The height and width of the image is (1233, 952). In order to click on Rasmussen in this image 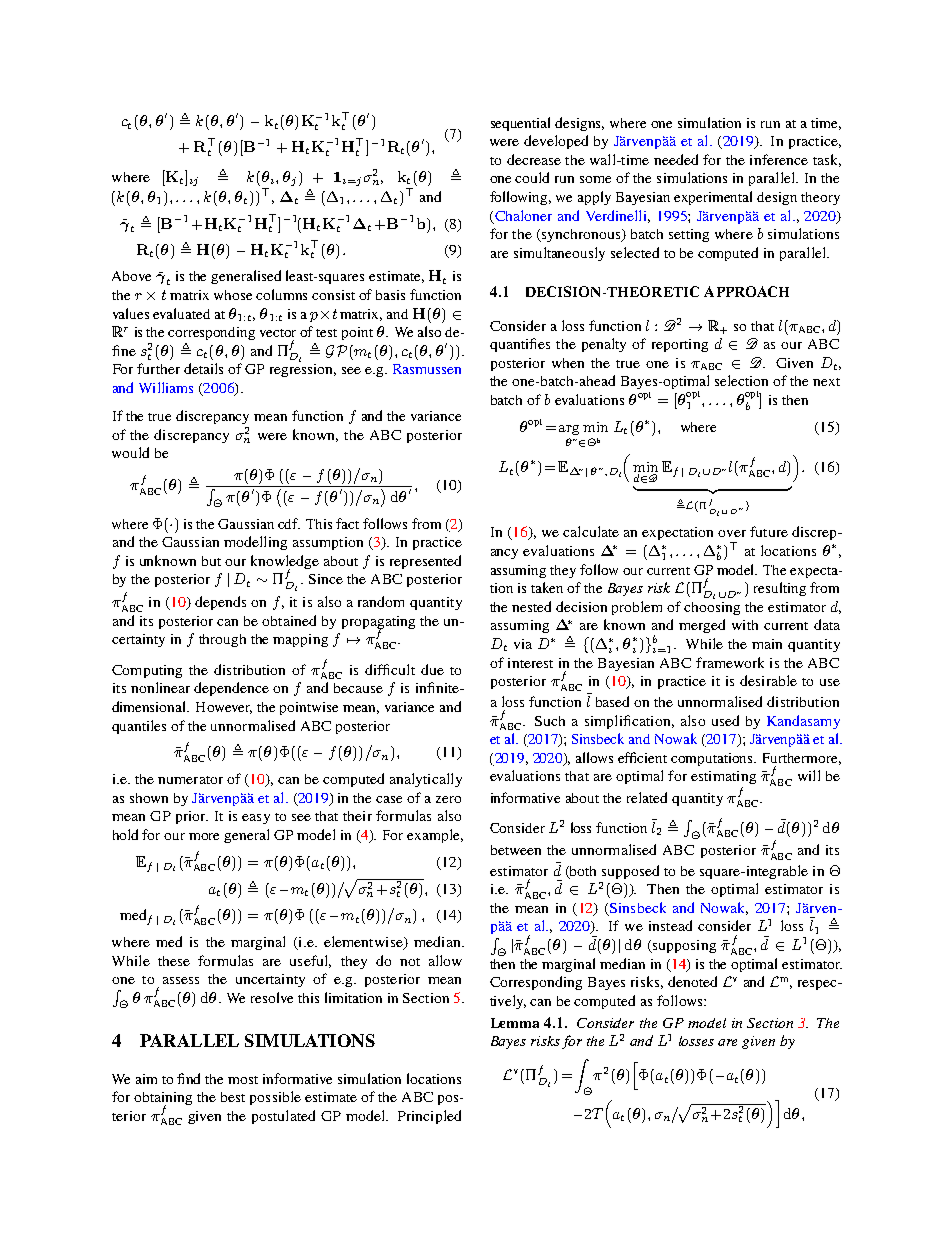, I will do `click(427, 369)`.
